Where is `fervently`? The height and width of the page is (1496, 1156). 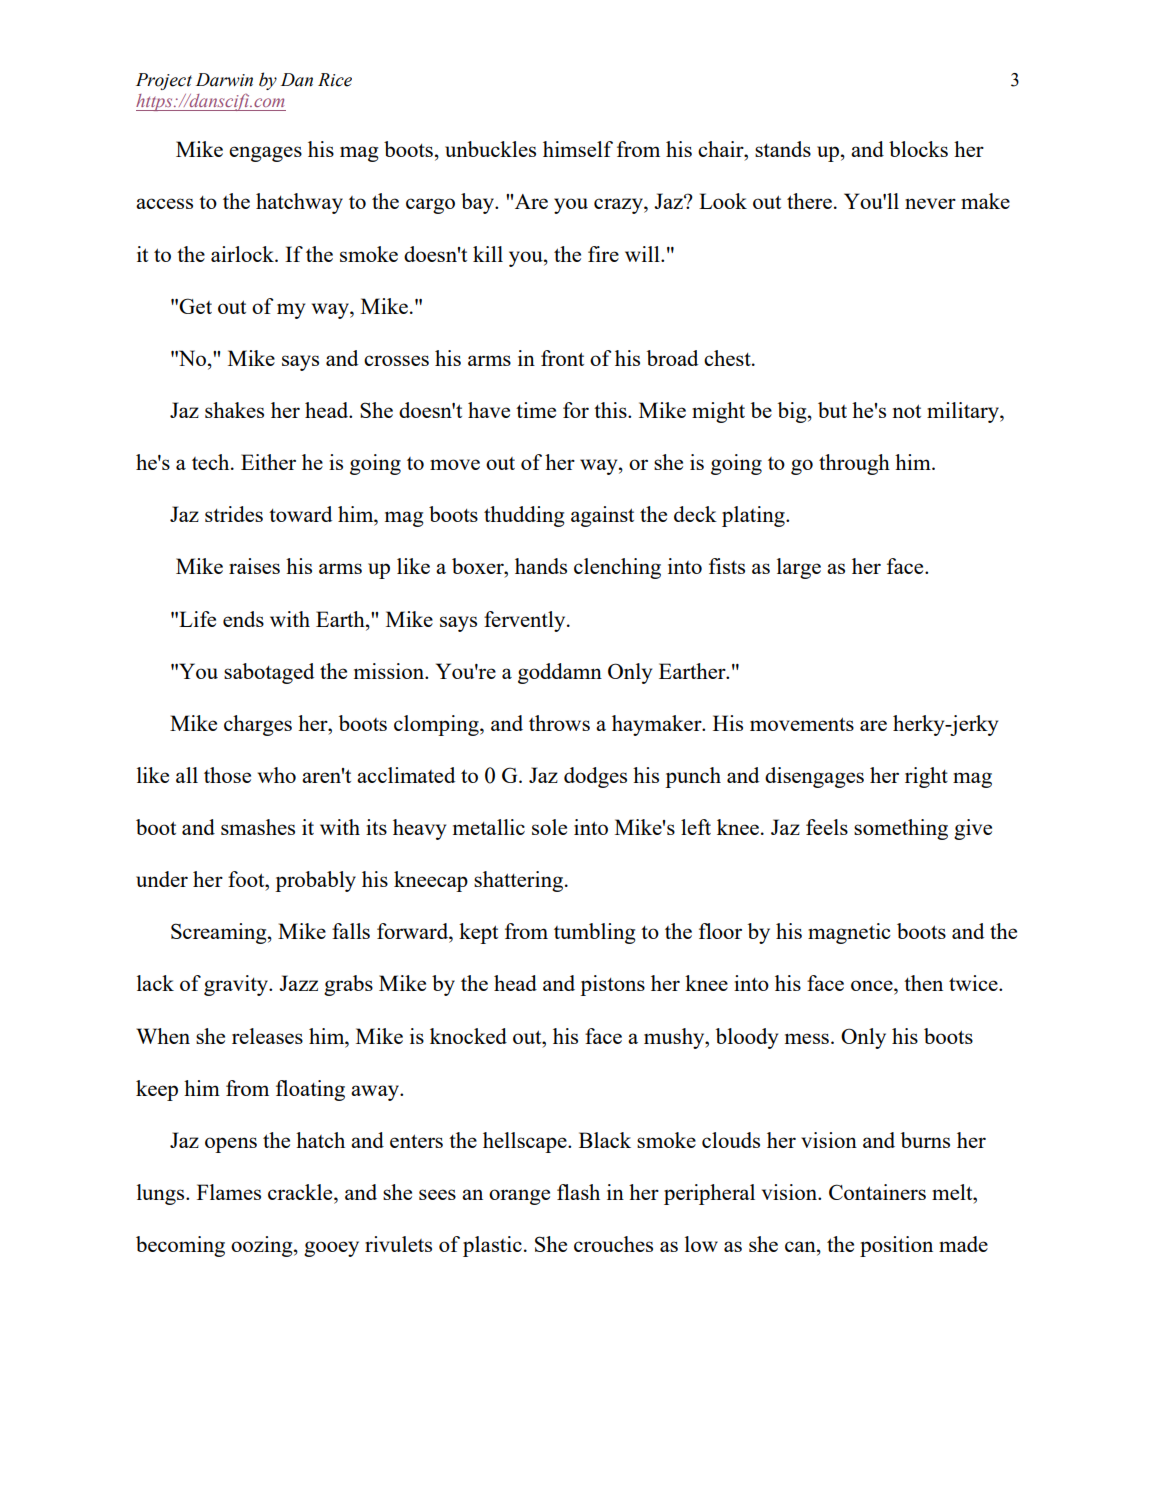 fervently is located at coordinates (526, 621).
